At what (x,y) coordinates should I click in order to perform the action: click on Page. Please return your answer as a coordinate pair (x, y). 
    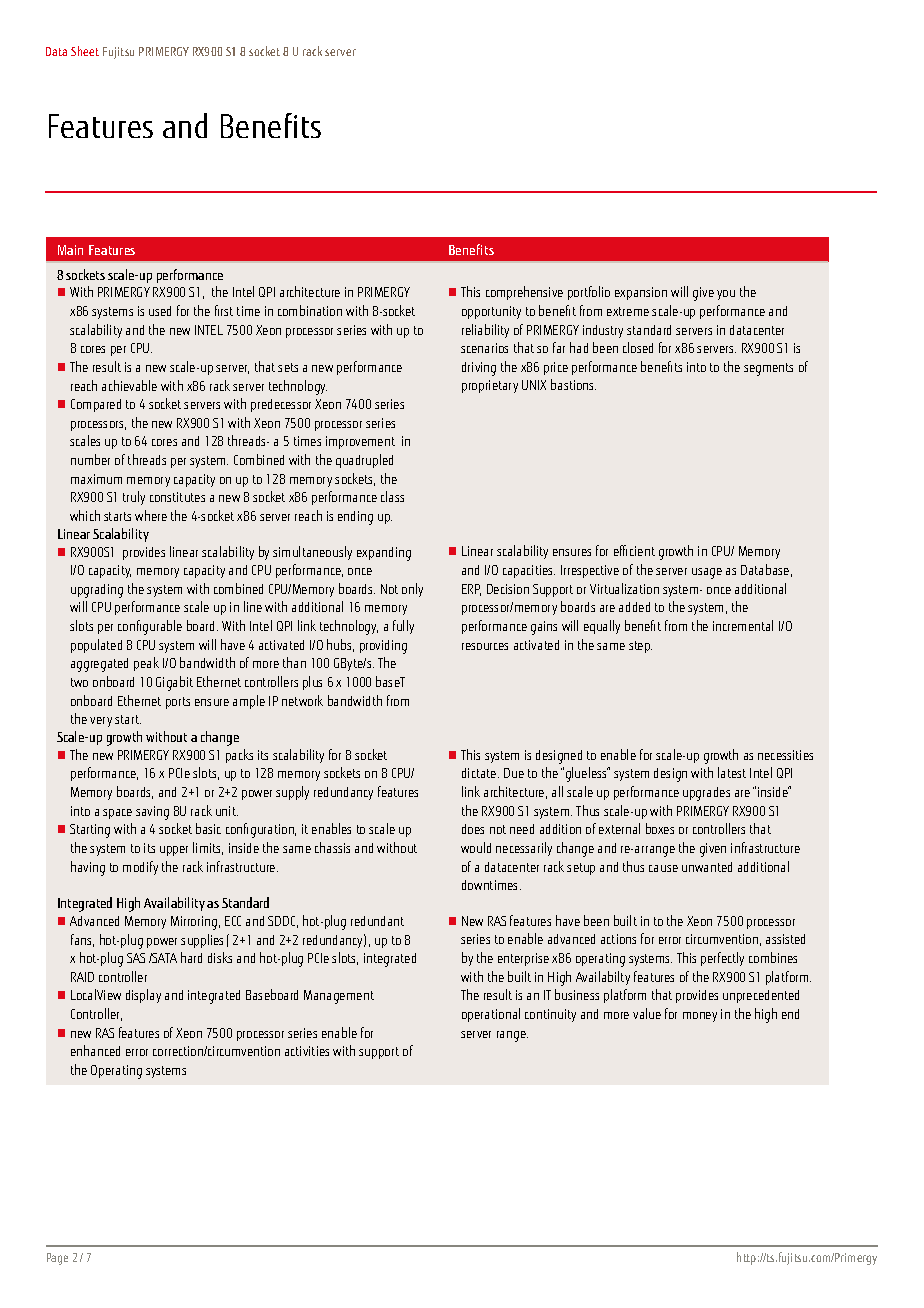
    Looking at the image, I should click on (57, 1259).
